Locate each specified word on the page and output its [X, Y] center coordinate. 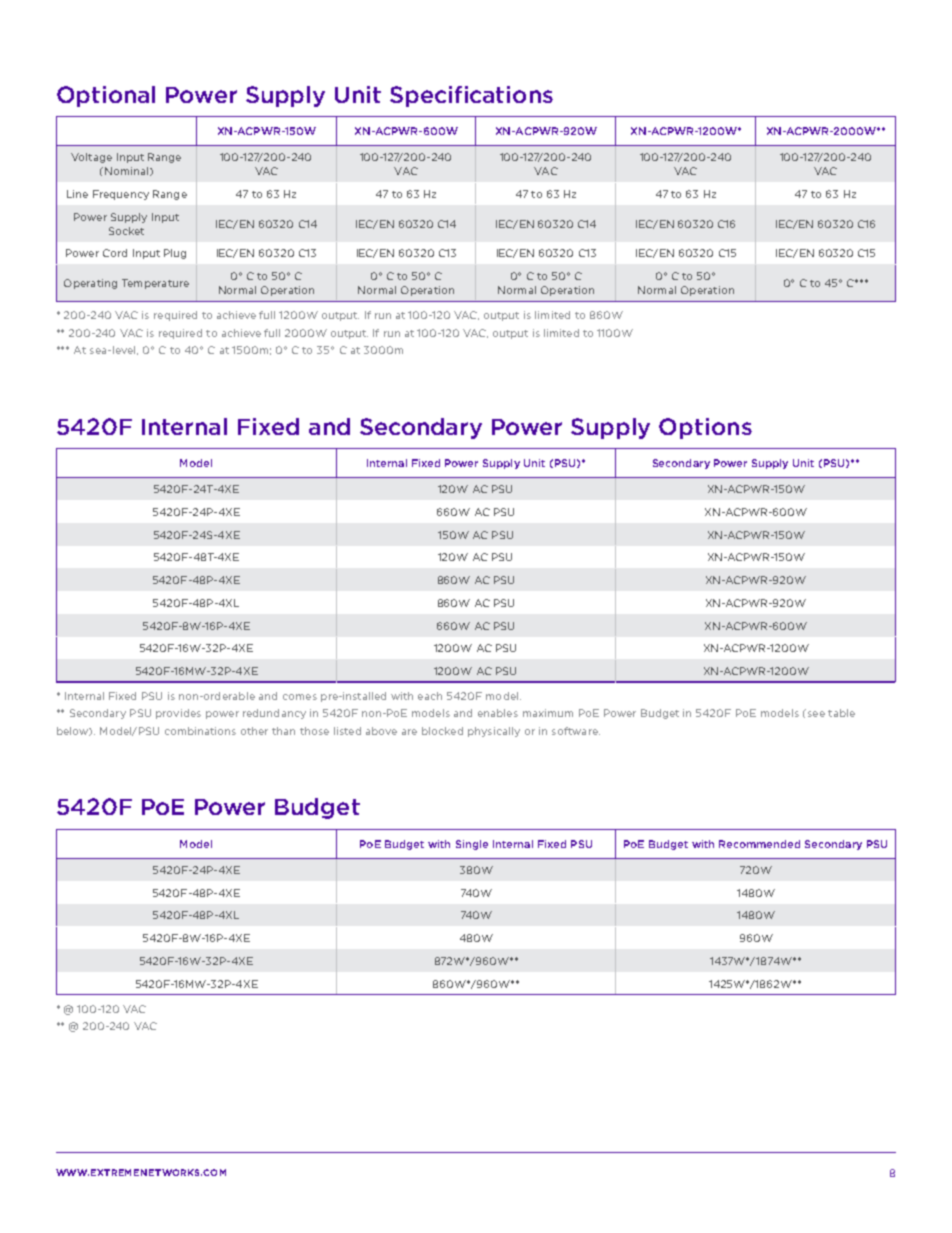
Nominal [126, 171]
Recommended [759, 844]
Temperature [155, 284]
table [841, 713]
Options [705, 428]
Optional [106, 96]
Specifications [471, 96]
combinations [200, 731]
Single [472, 845]
